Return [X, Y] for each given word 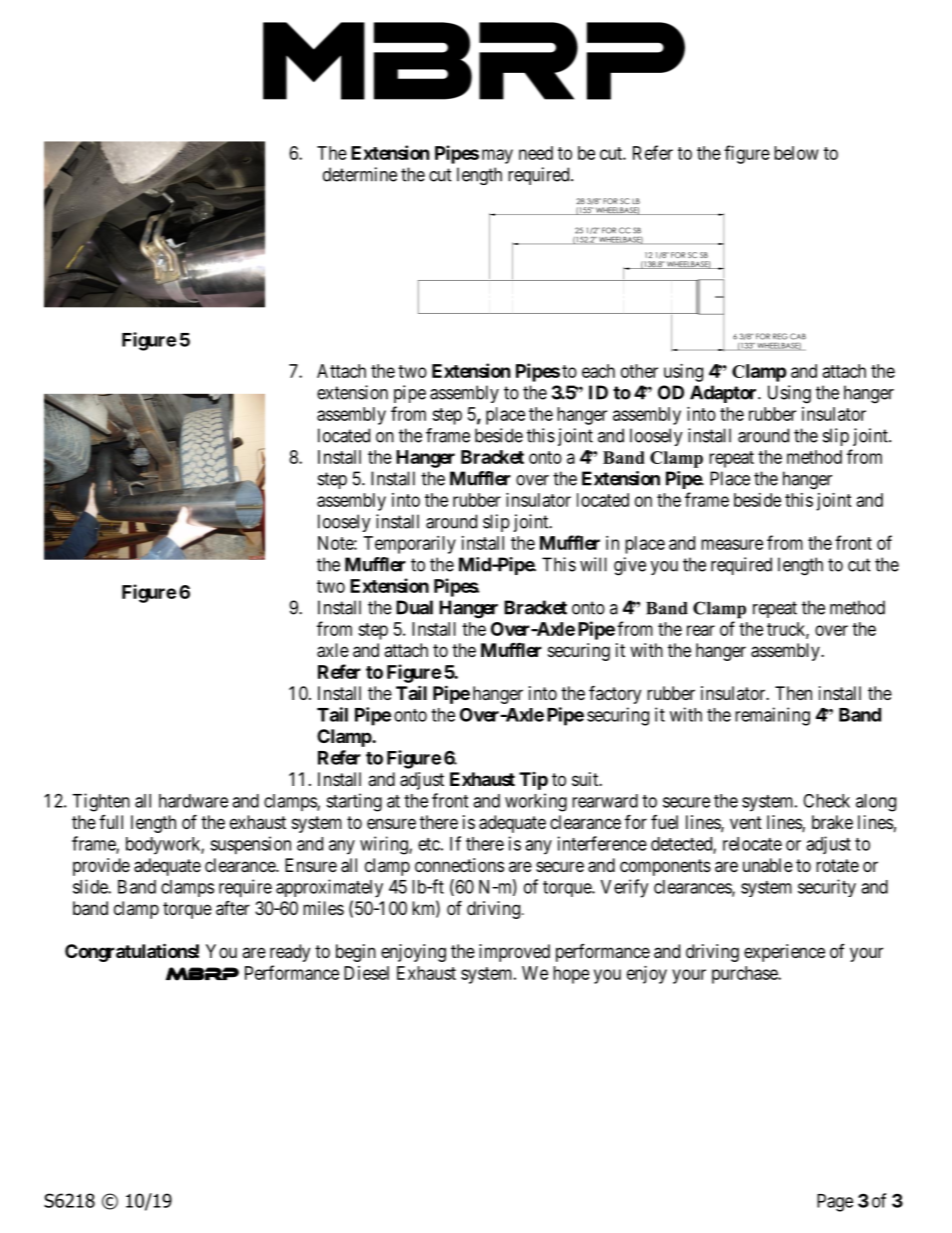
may [497, 156]
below [796, 153]
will [593, 564]
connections [459, 865]
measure [732, 544]
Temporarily [410, 545]
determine [360, 174]
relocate [752, 844]
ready [290, 953]
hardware [193, 801]
